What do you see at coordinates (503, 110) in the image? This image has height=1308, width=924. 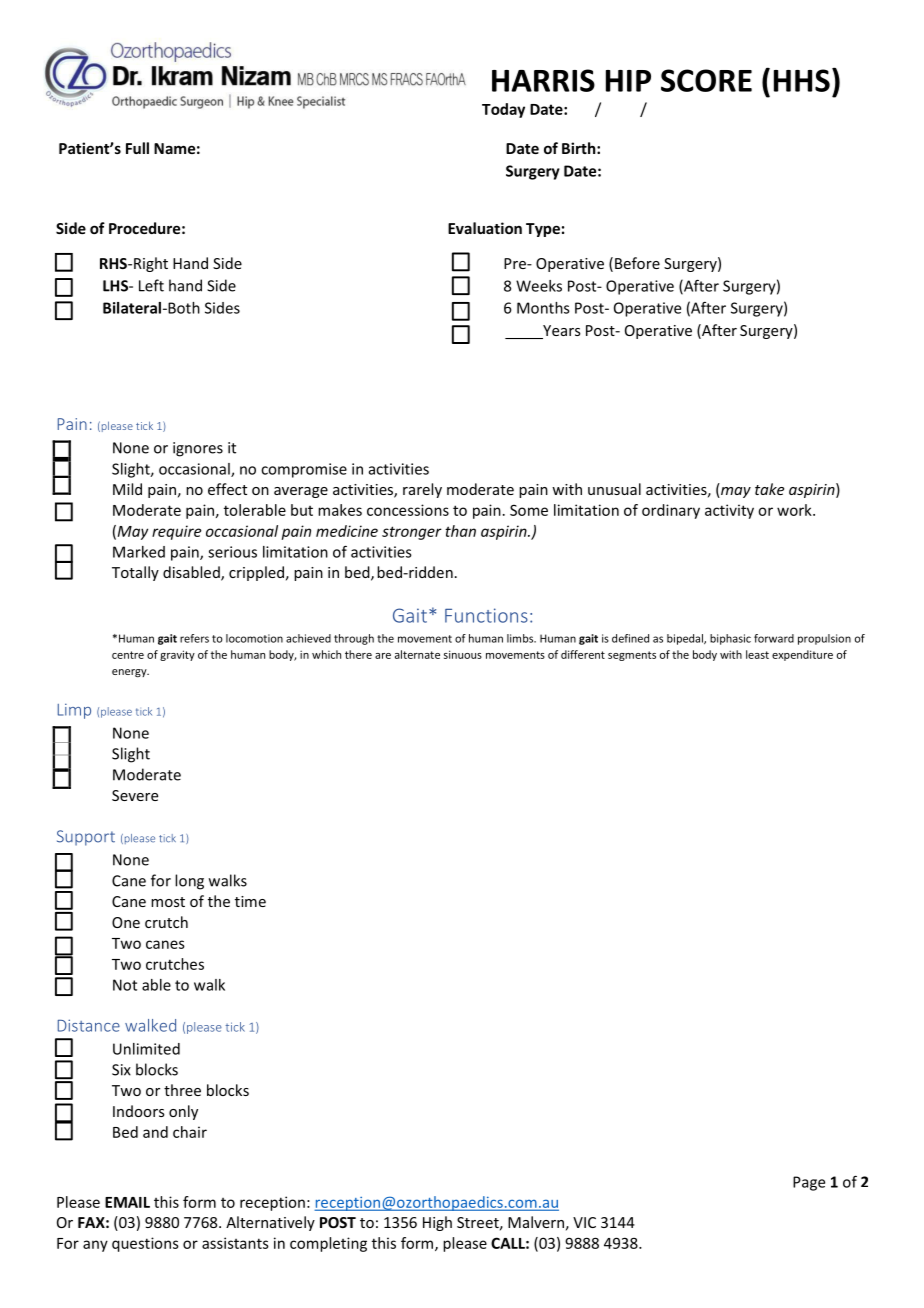 I see `Today` at bounding box center [503, 110].
